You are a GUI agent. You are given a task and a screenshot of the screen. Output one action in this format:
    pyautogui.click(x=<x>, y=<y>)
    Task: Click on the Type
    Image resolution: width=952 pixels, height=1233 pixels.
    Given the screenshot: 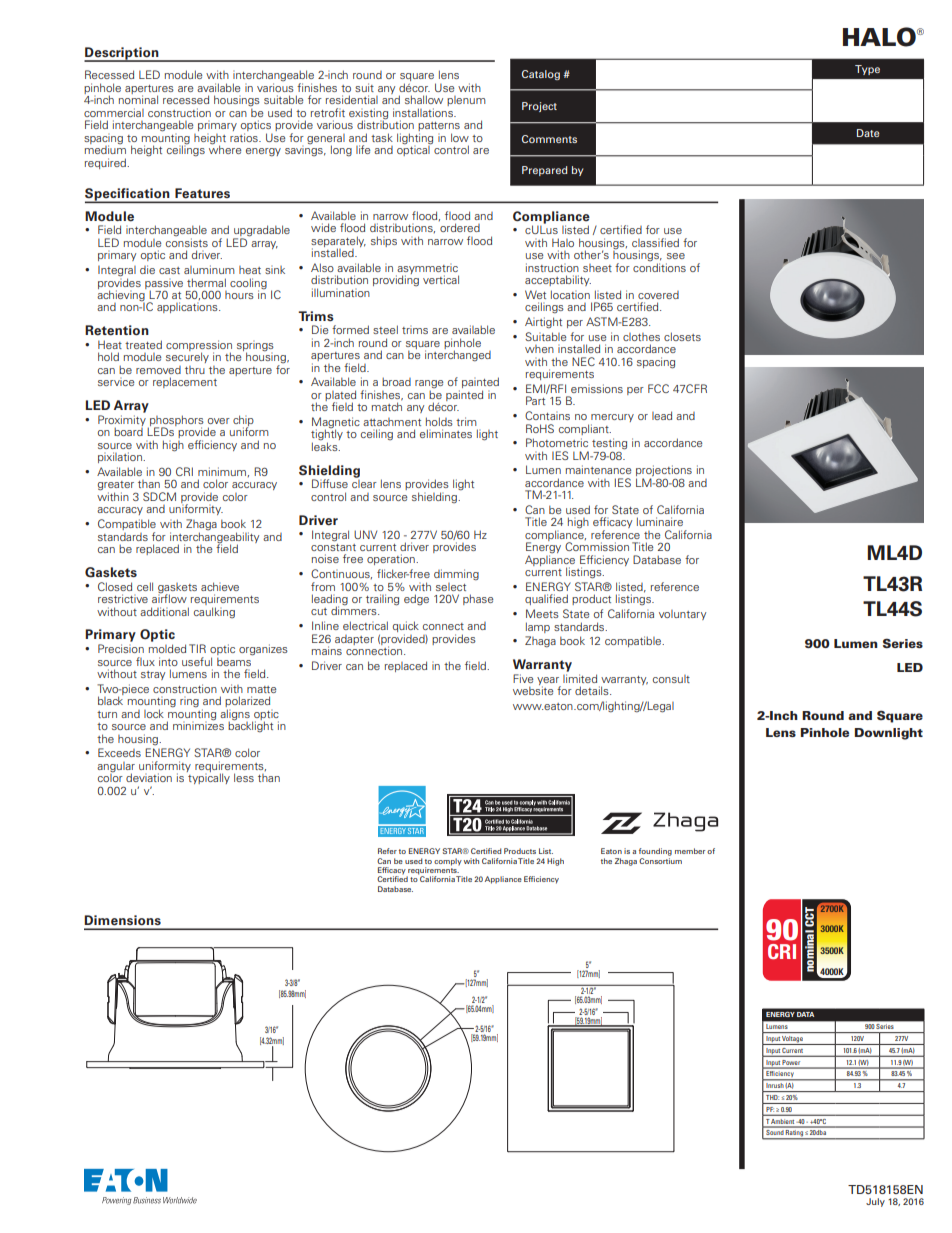 What is the action you would take?
    pyautogui.click(x=867, y=70)
